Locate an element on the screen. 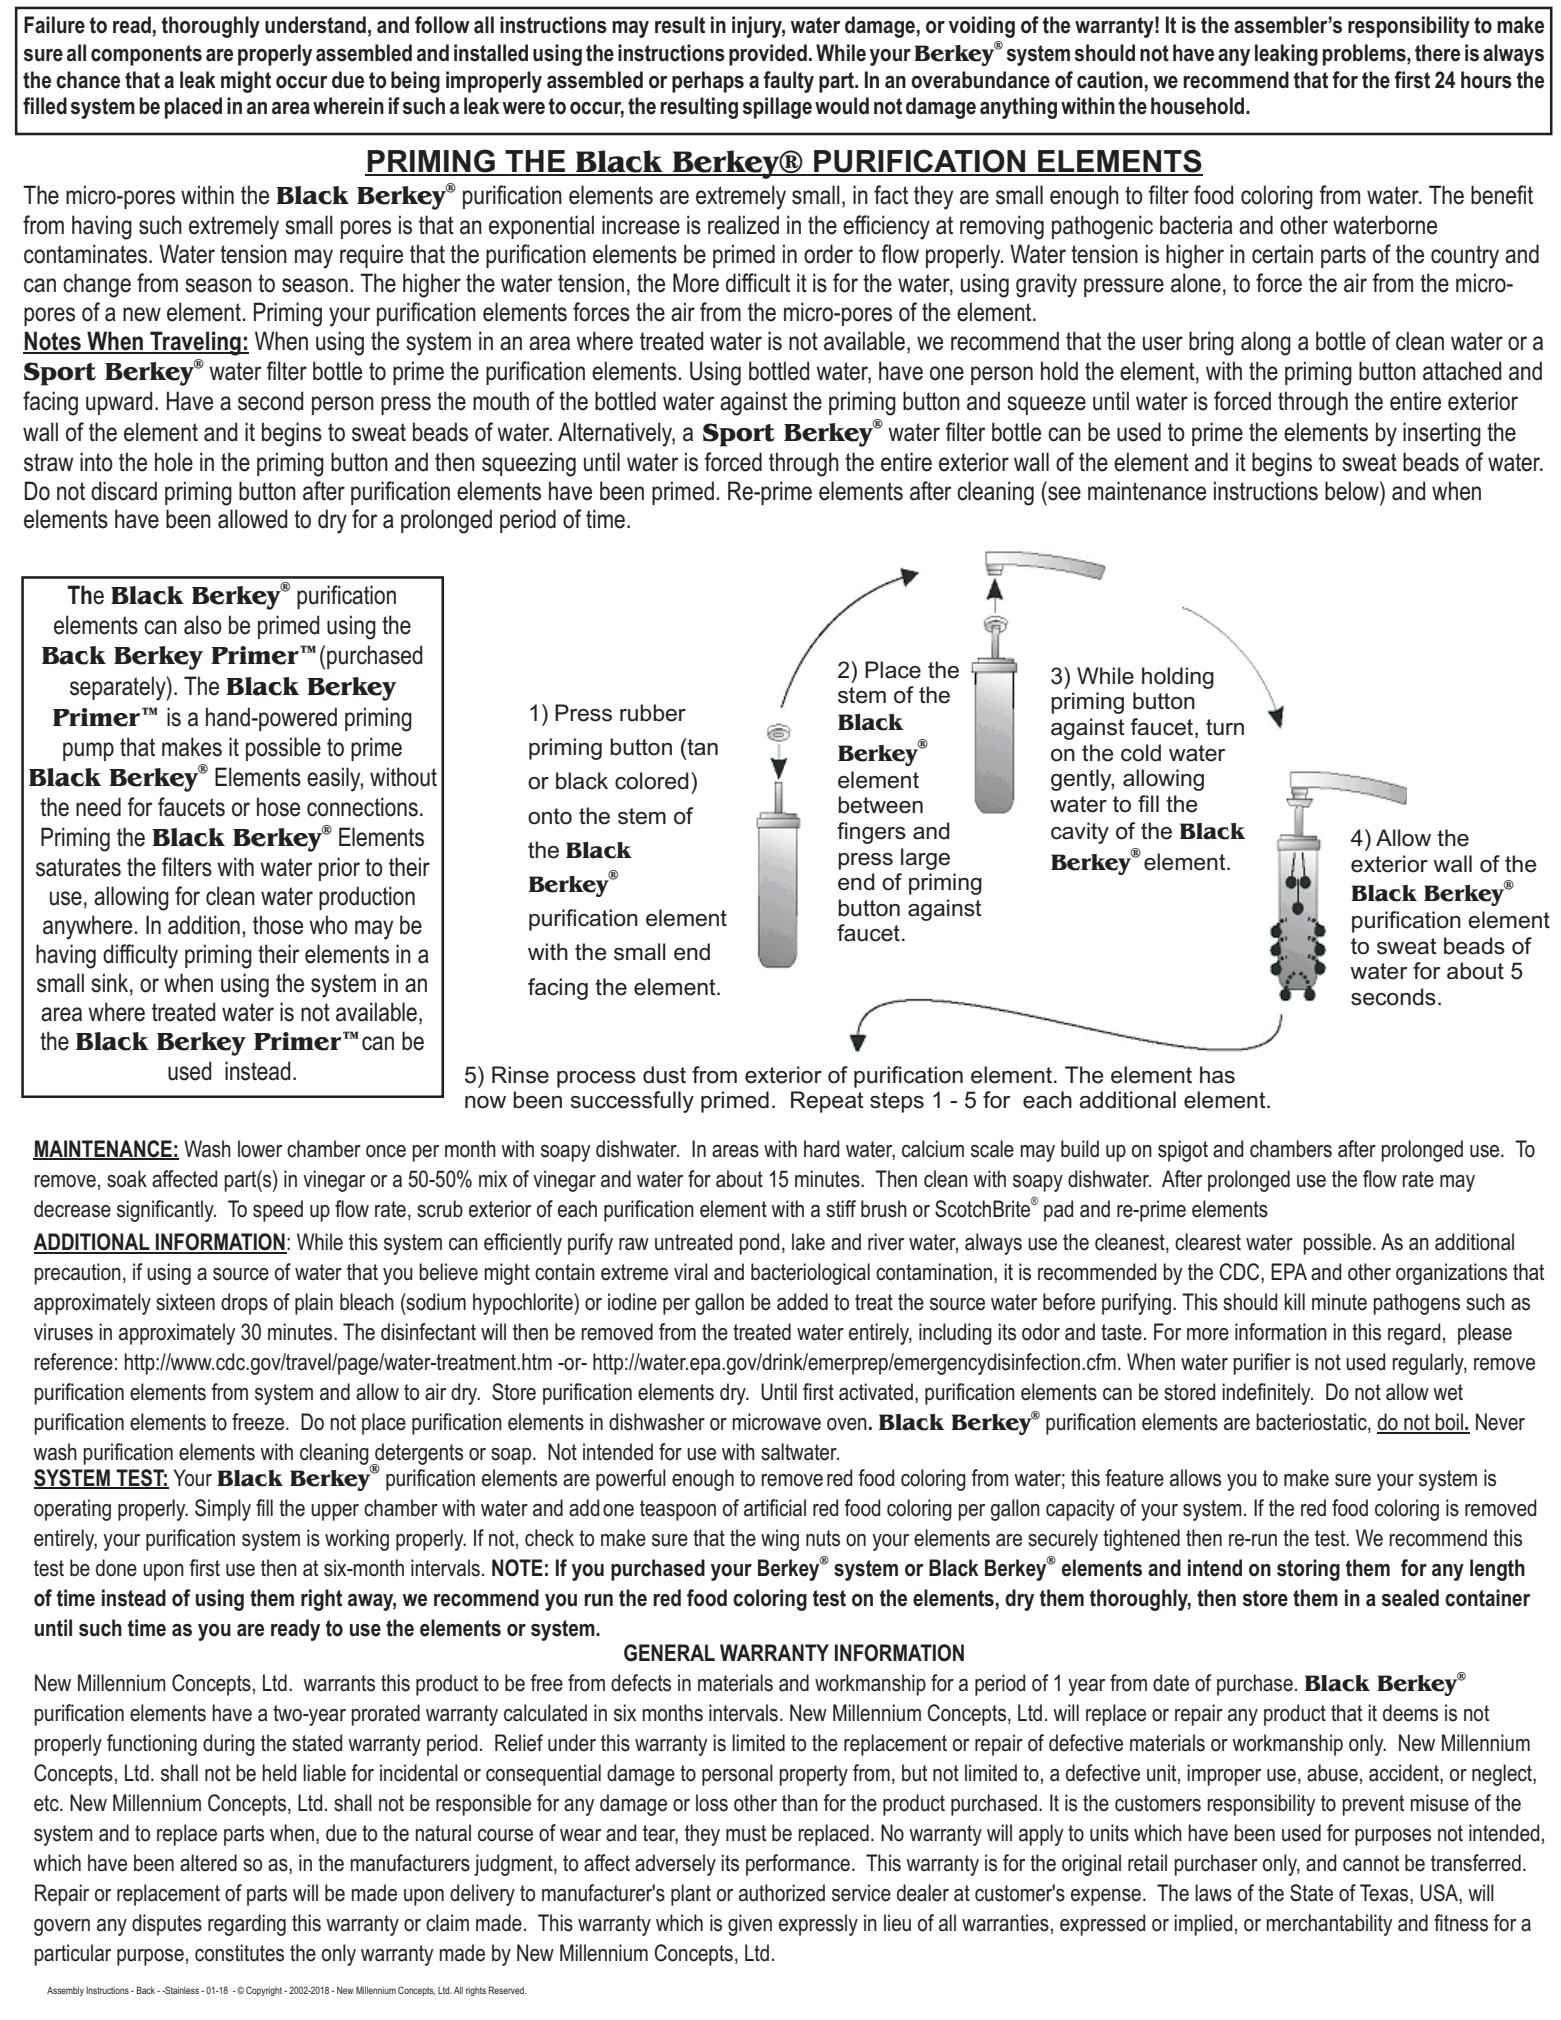 The height and width of the screenshot is (2020, 1561). faulty is located at coordinates (788, 82).
